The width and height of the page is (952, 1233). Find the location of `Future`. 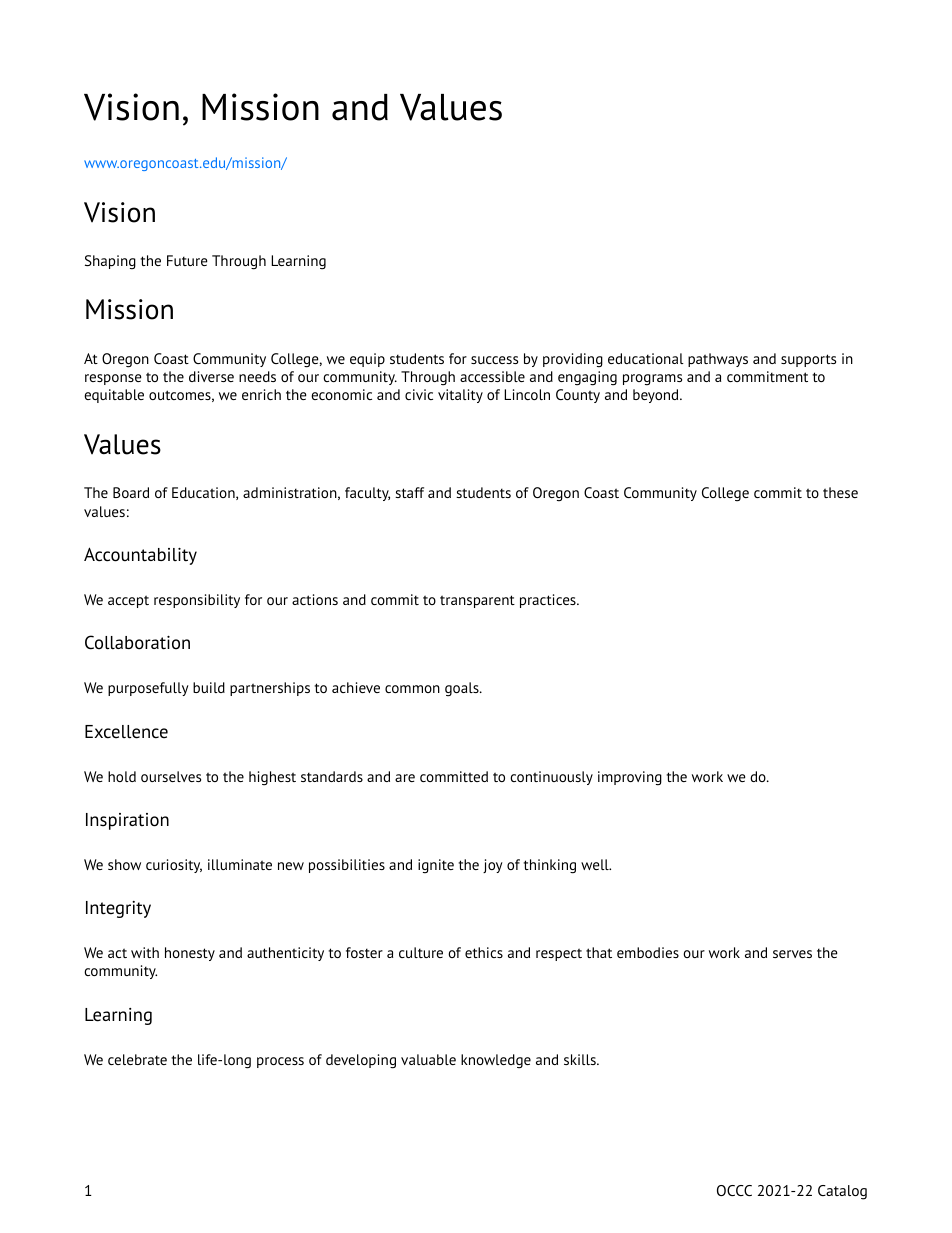

Future is located at coordinates (187, 260).
